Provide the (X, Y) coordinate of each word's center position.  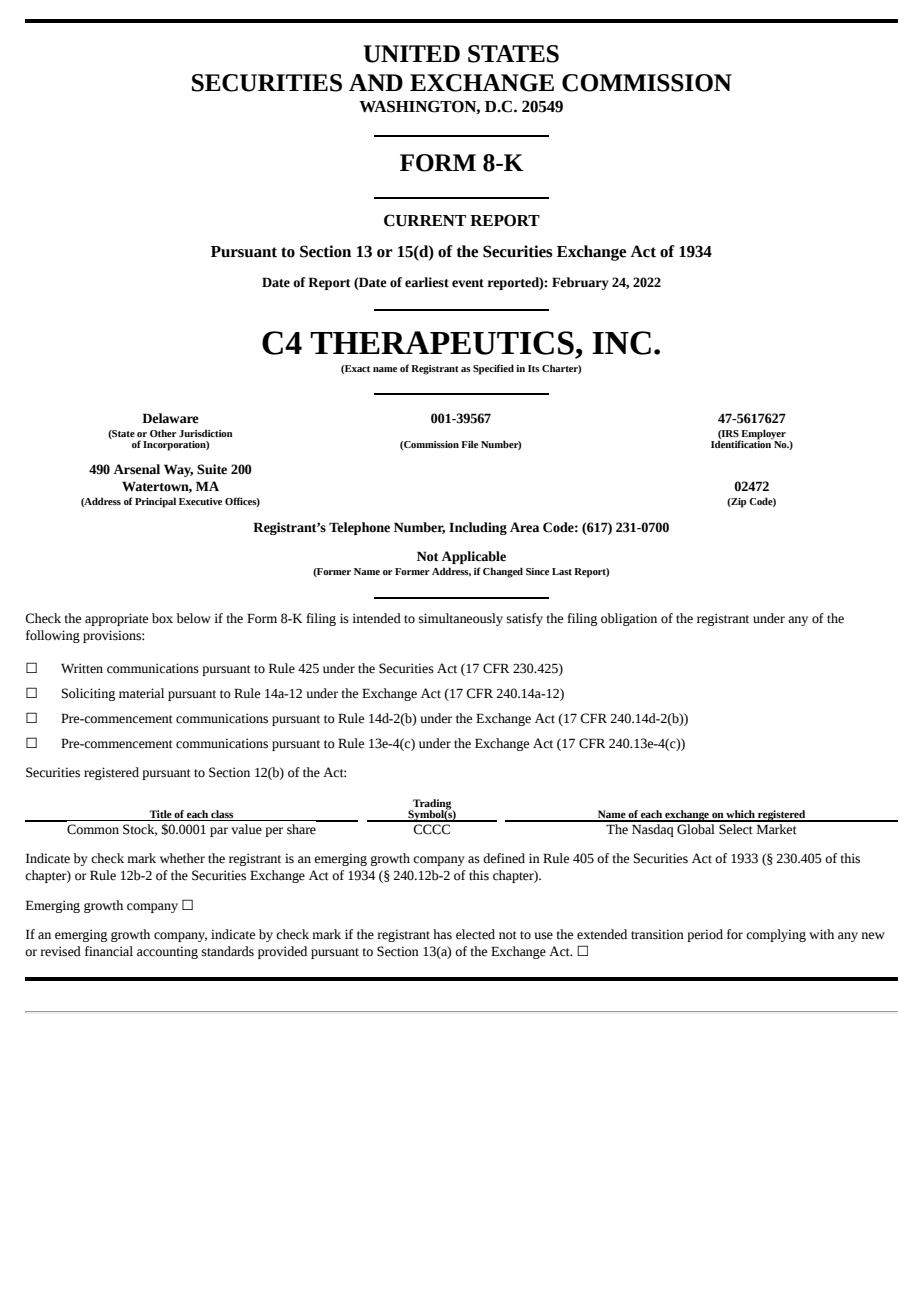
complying (776, 935)
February (580, 283)
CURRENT (425, 220)
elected (475, 934)
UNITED (411, 54)
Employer (763, 435)
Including (478, 528)
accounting (167, 952)
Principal (155, 502)
